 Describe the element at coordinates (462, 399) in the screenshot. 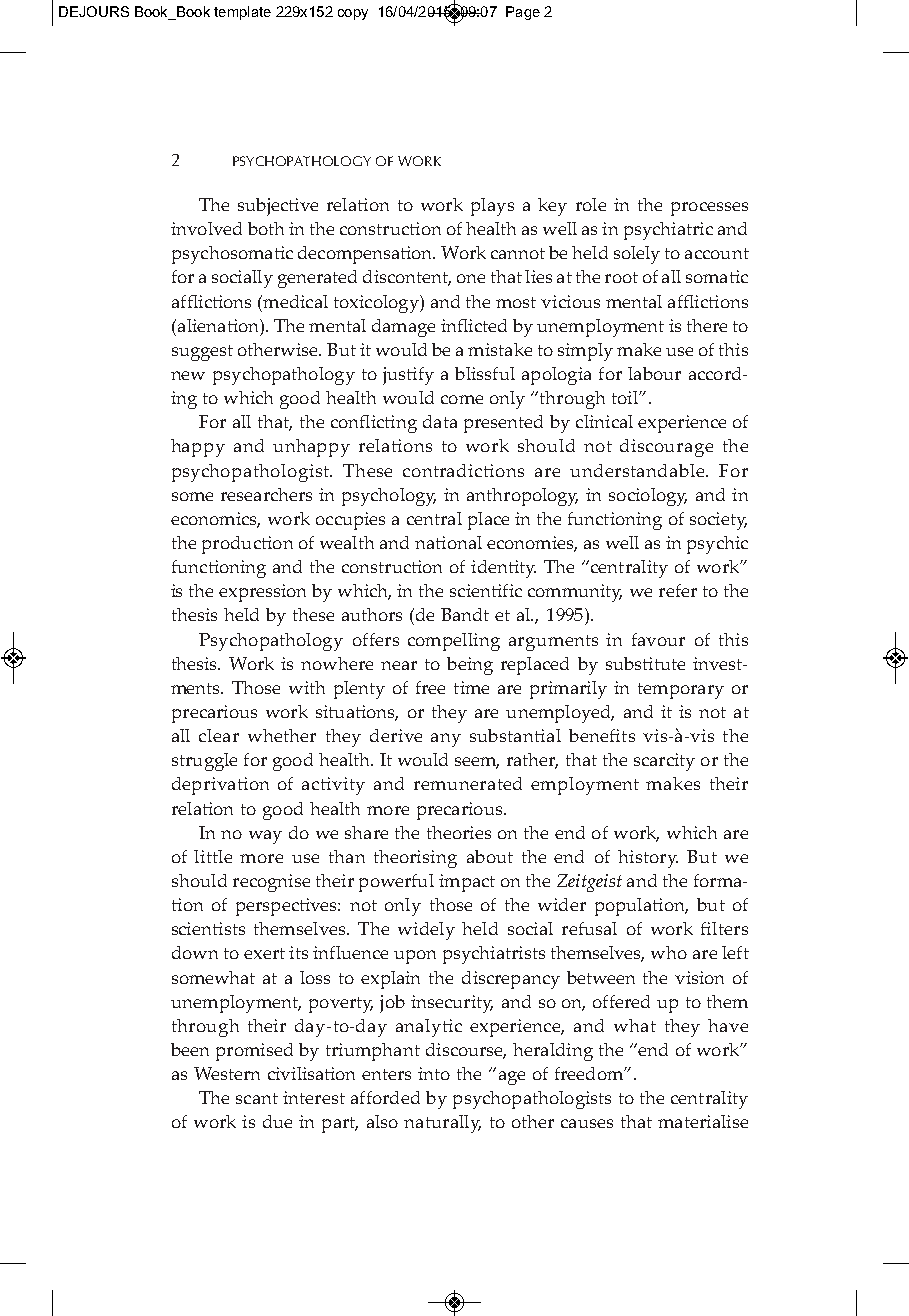

I see `come` at that location.
